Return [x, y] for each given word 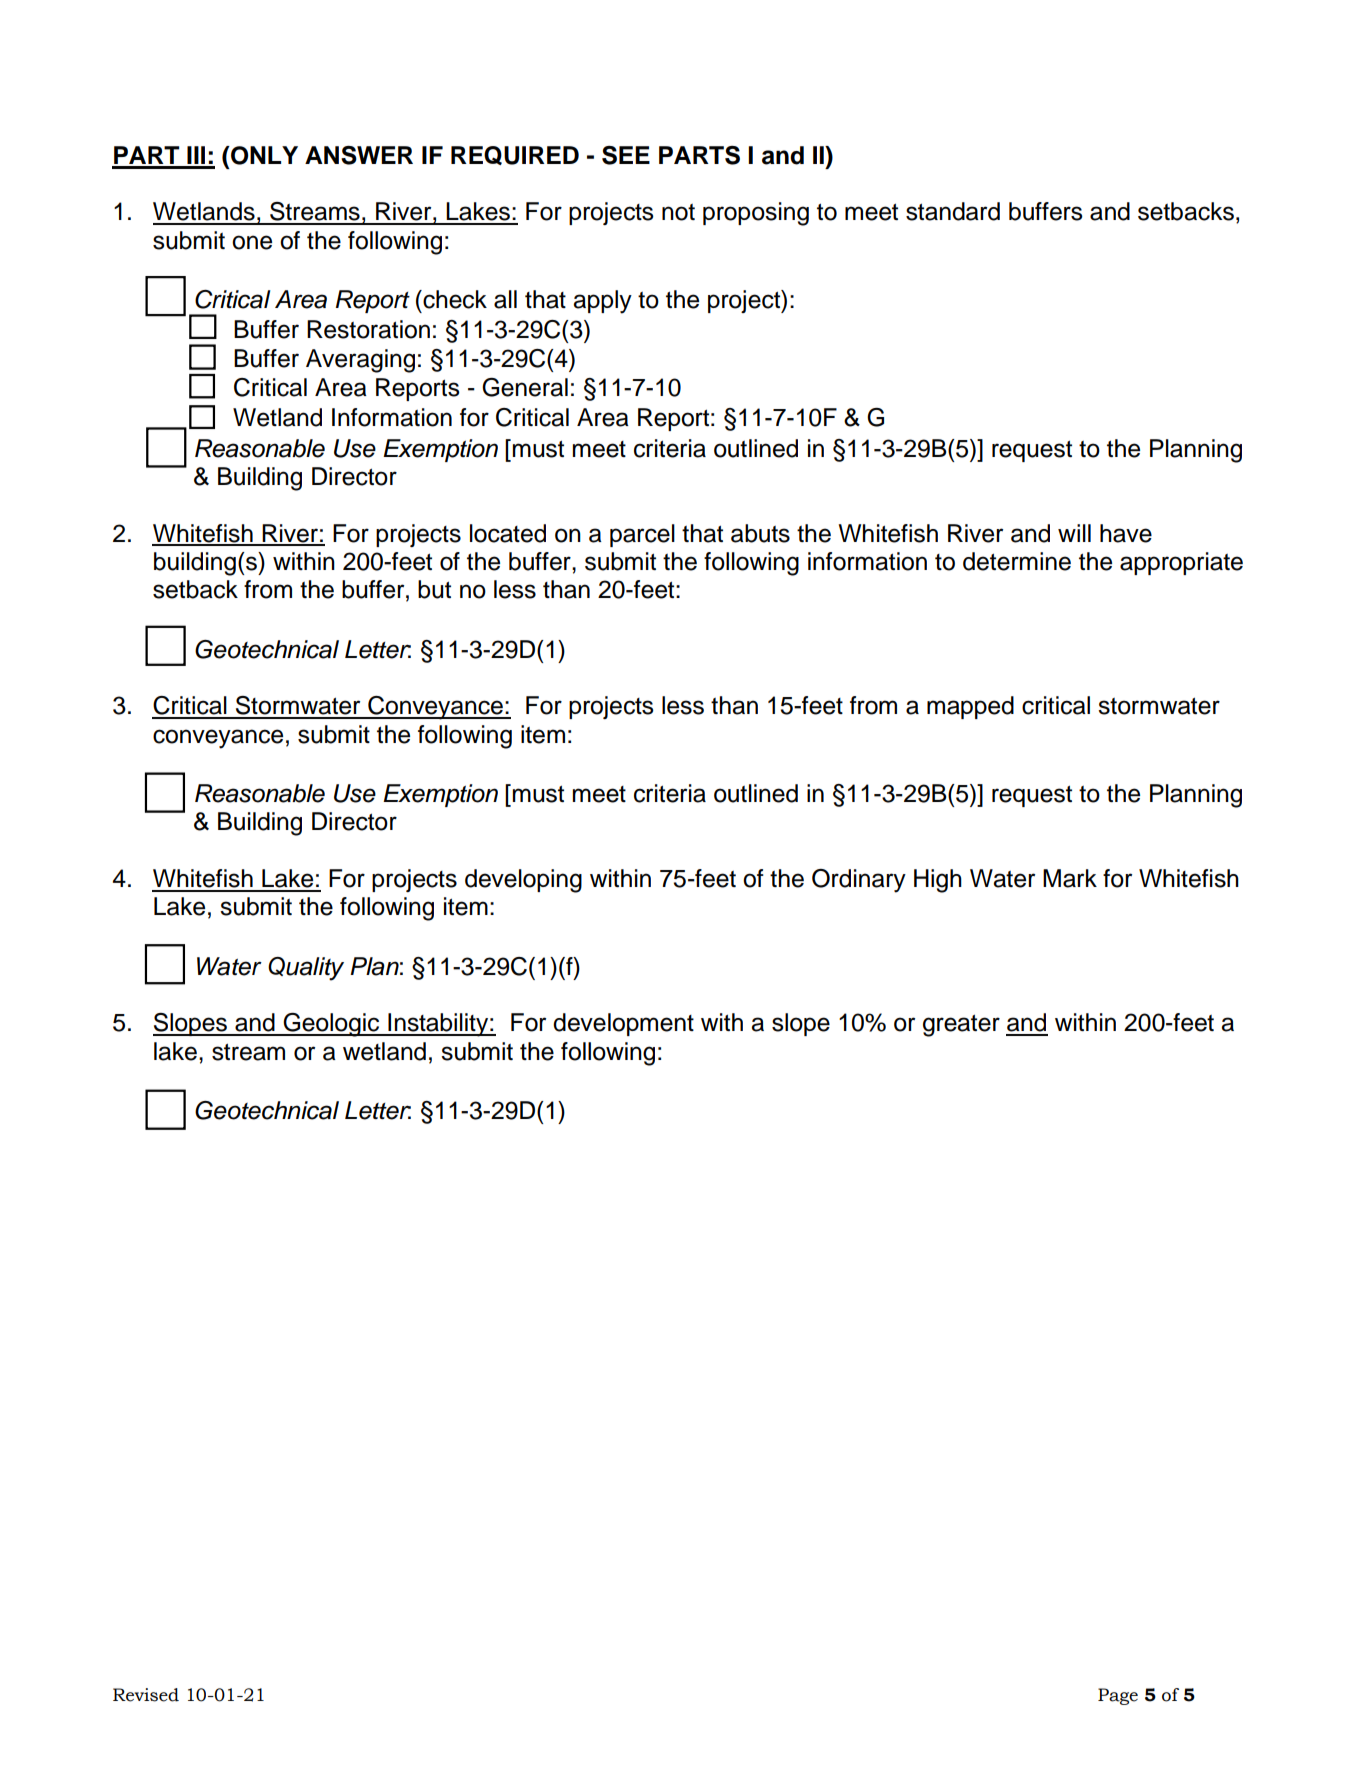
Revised [146, 1695]
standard [953, 211]
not [678, 212]
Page [1118, 1696]
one [252, 242]
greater [961, 1026]
